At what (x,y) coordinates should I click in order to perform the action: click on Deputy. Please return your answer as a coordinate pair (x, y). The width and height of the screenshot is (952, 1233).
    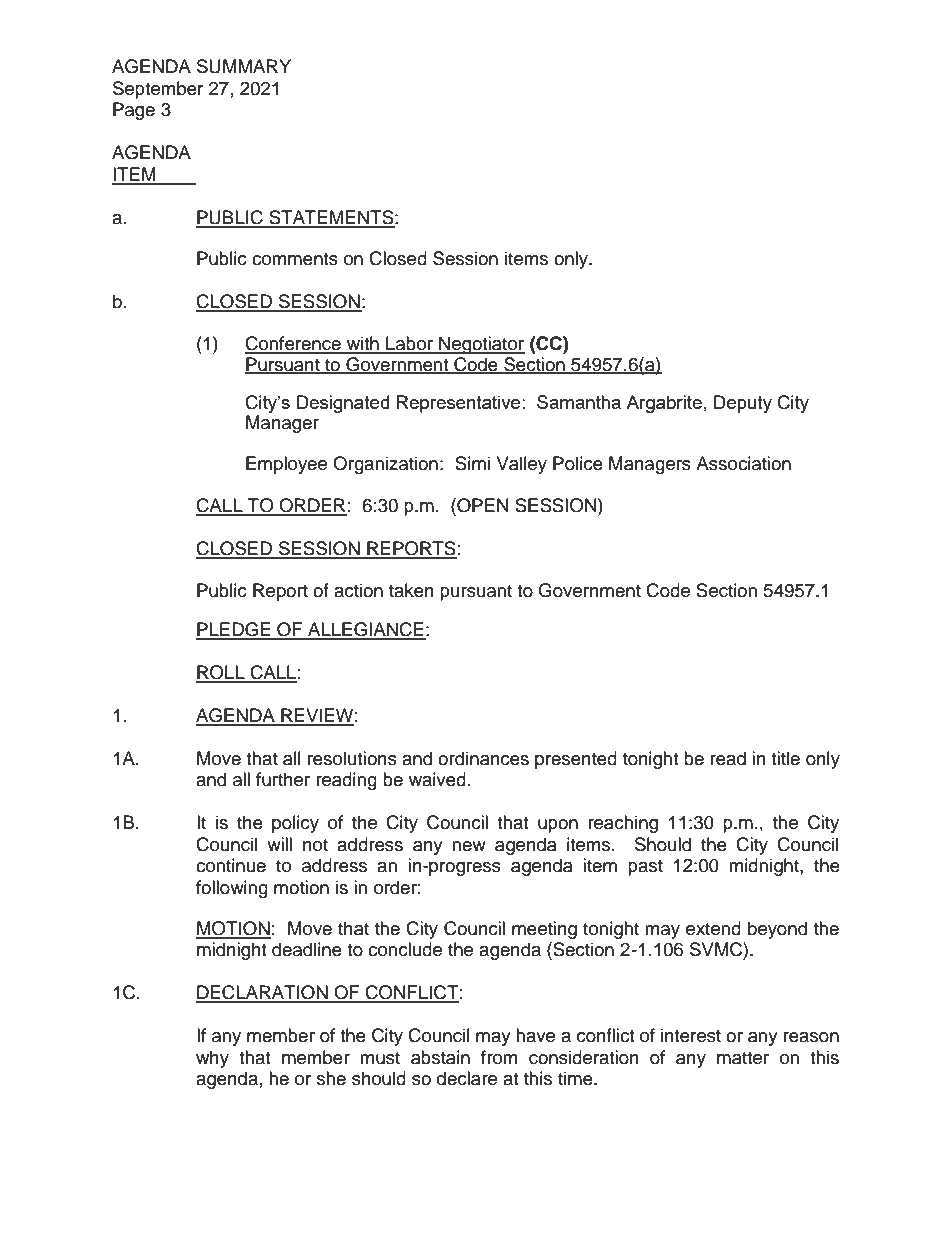
    Looking at the image, I should click on (743, 404).
